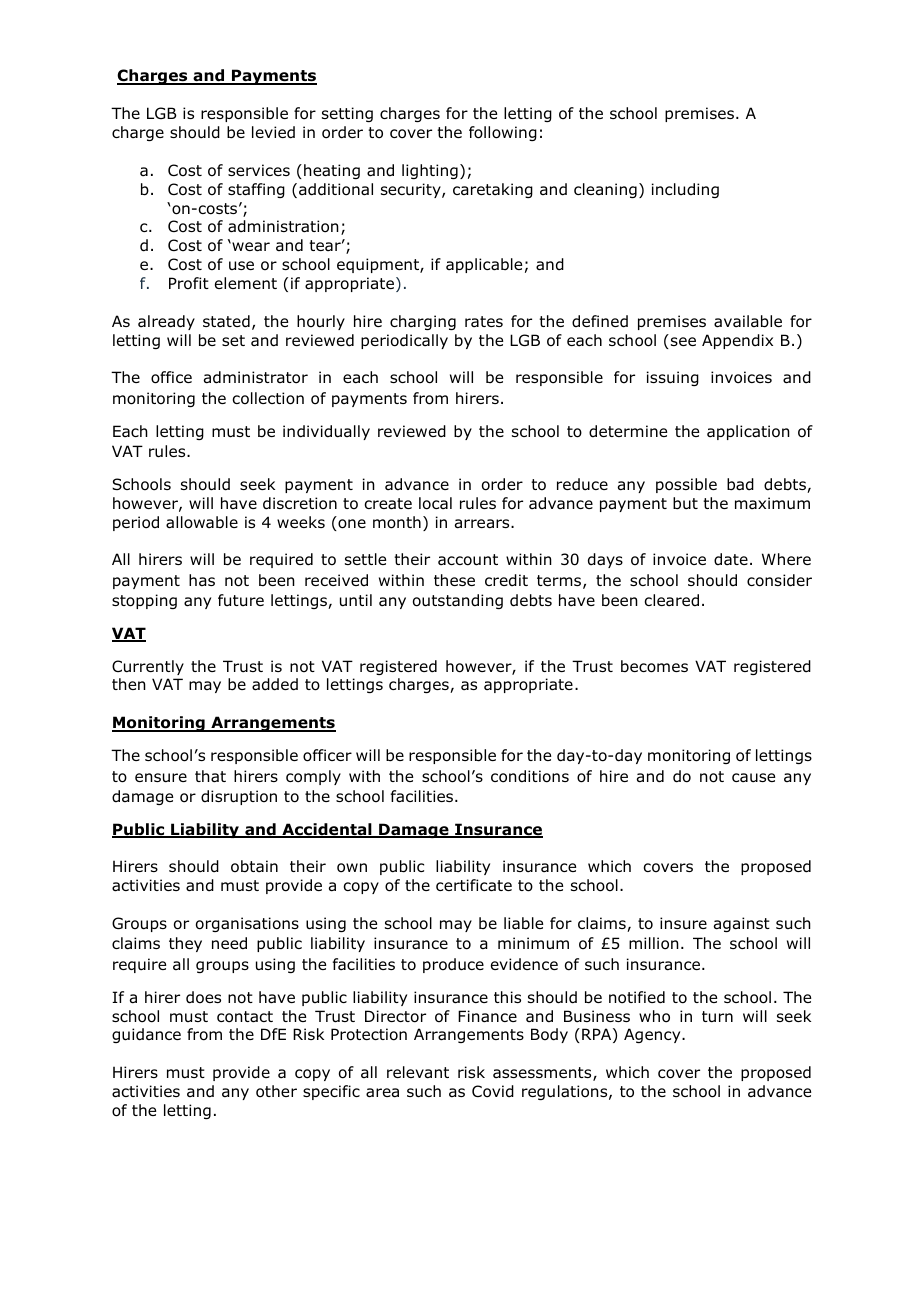  What do you see at coordinates (671, 600) in the screenshot?
I see `cleared` at bounding box center [671, 600].
